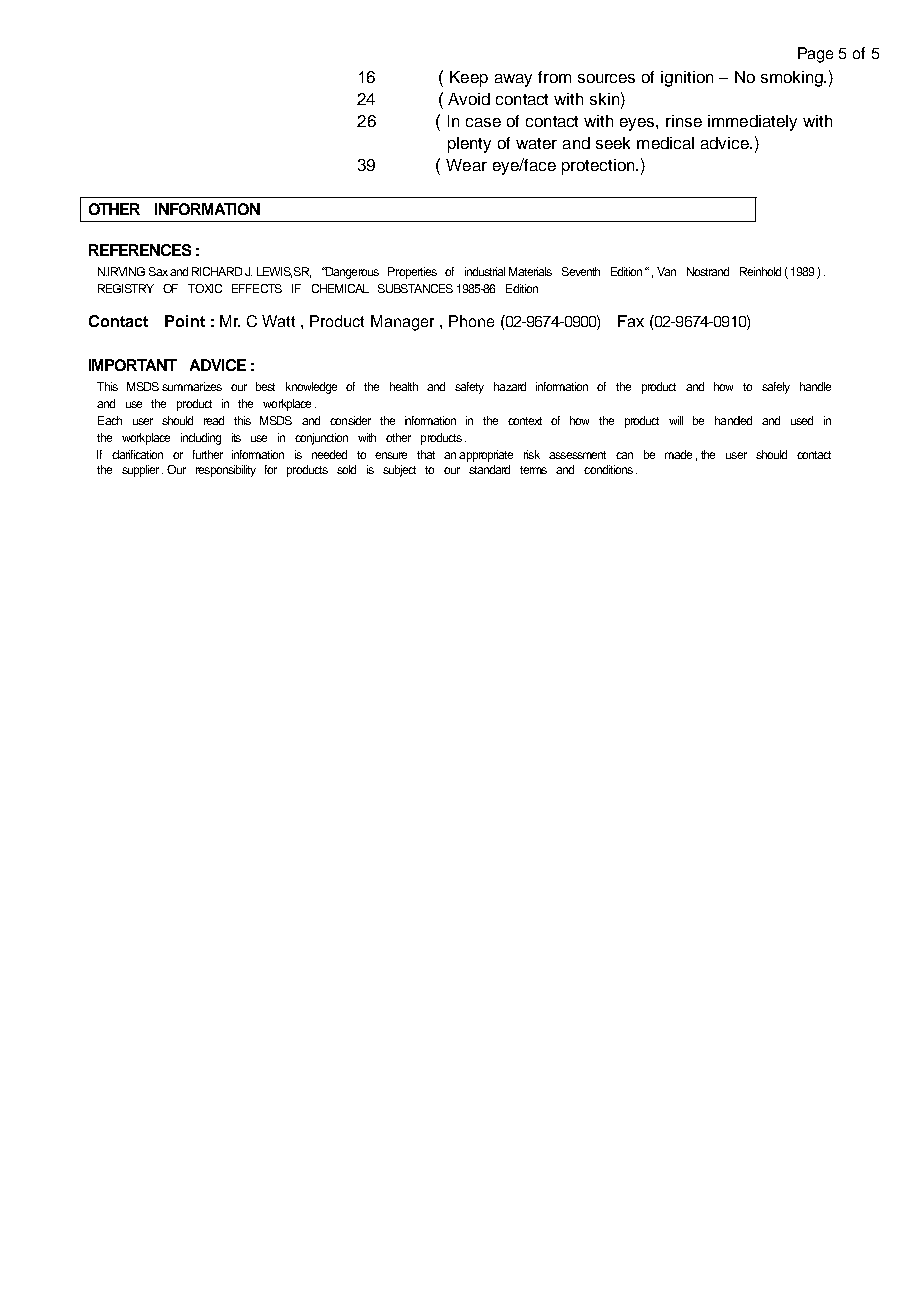 This image has height=1308, width=924. What do you see at coordinates (208, 454) in the image?
I see `further` at bounding box center [208, 454].
